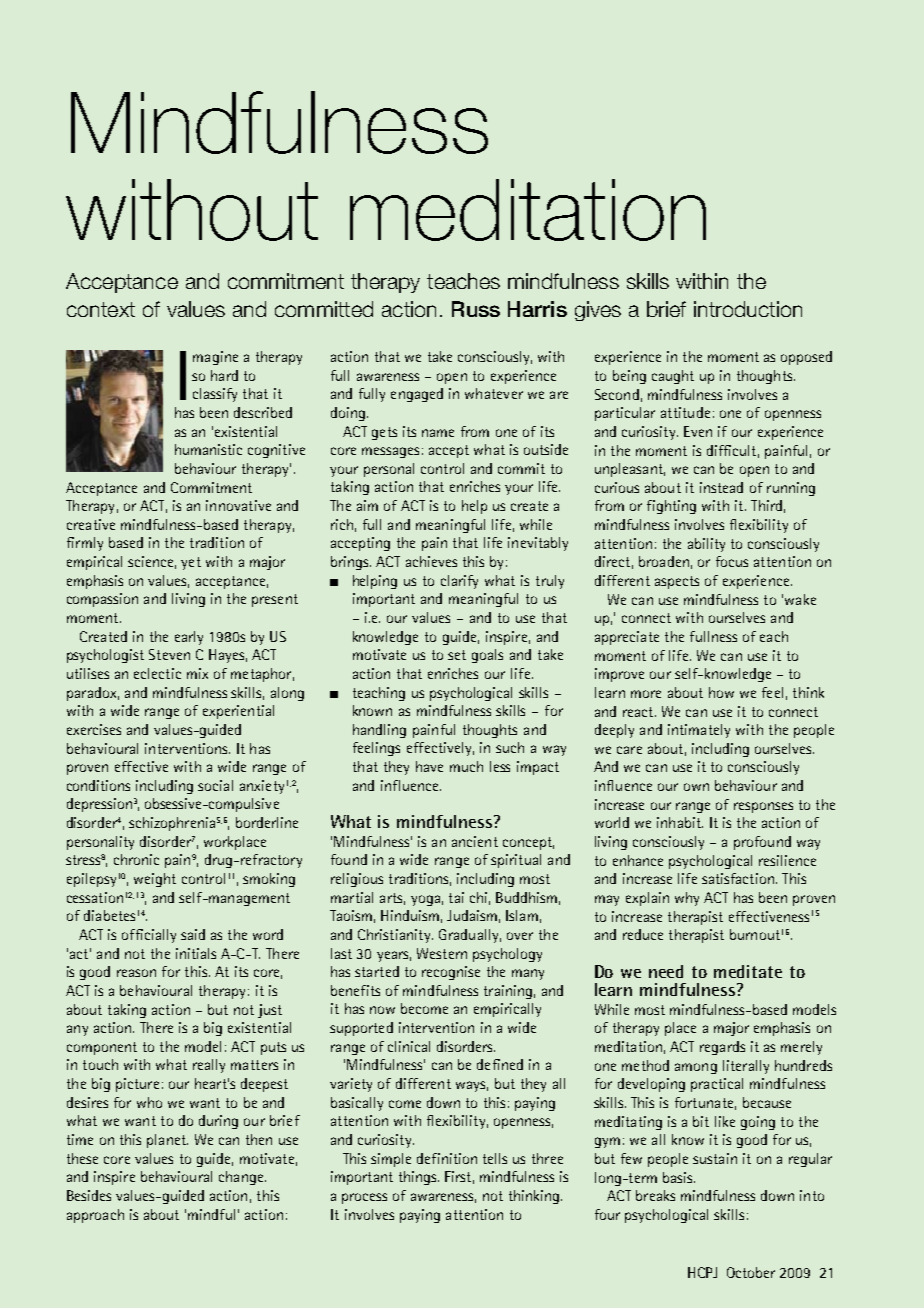 This screenshot has width=924, height=1308. I want to click on approach, so click(95, 1216).
